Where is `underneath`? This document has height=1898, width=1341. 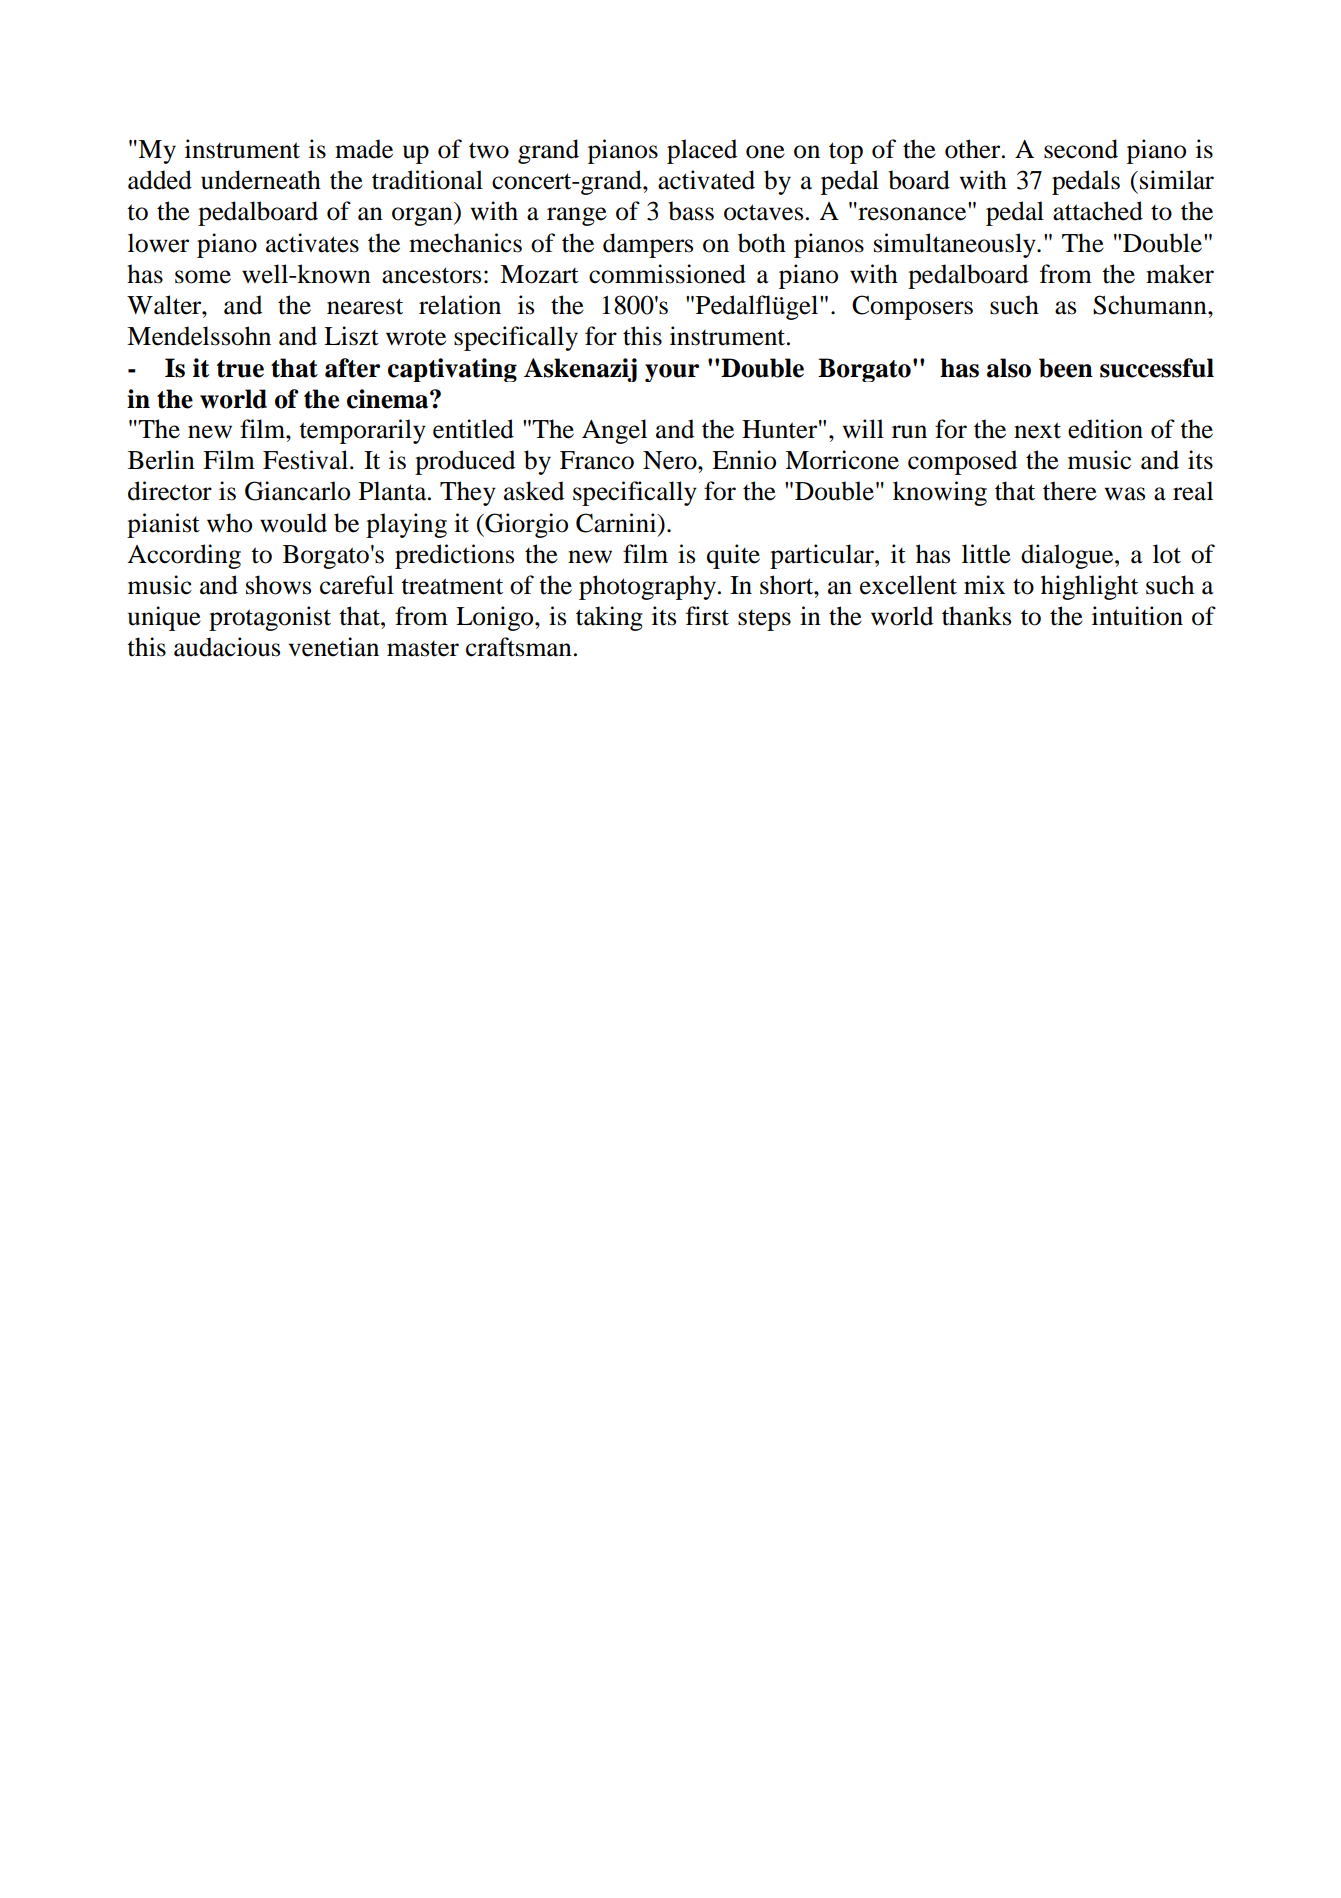
underneath is located at coordinates (261, 180).
